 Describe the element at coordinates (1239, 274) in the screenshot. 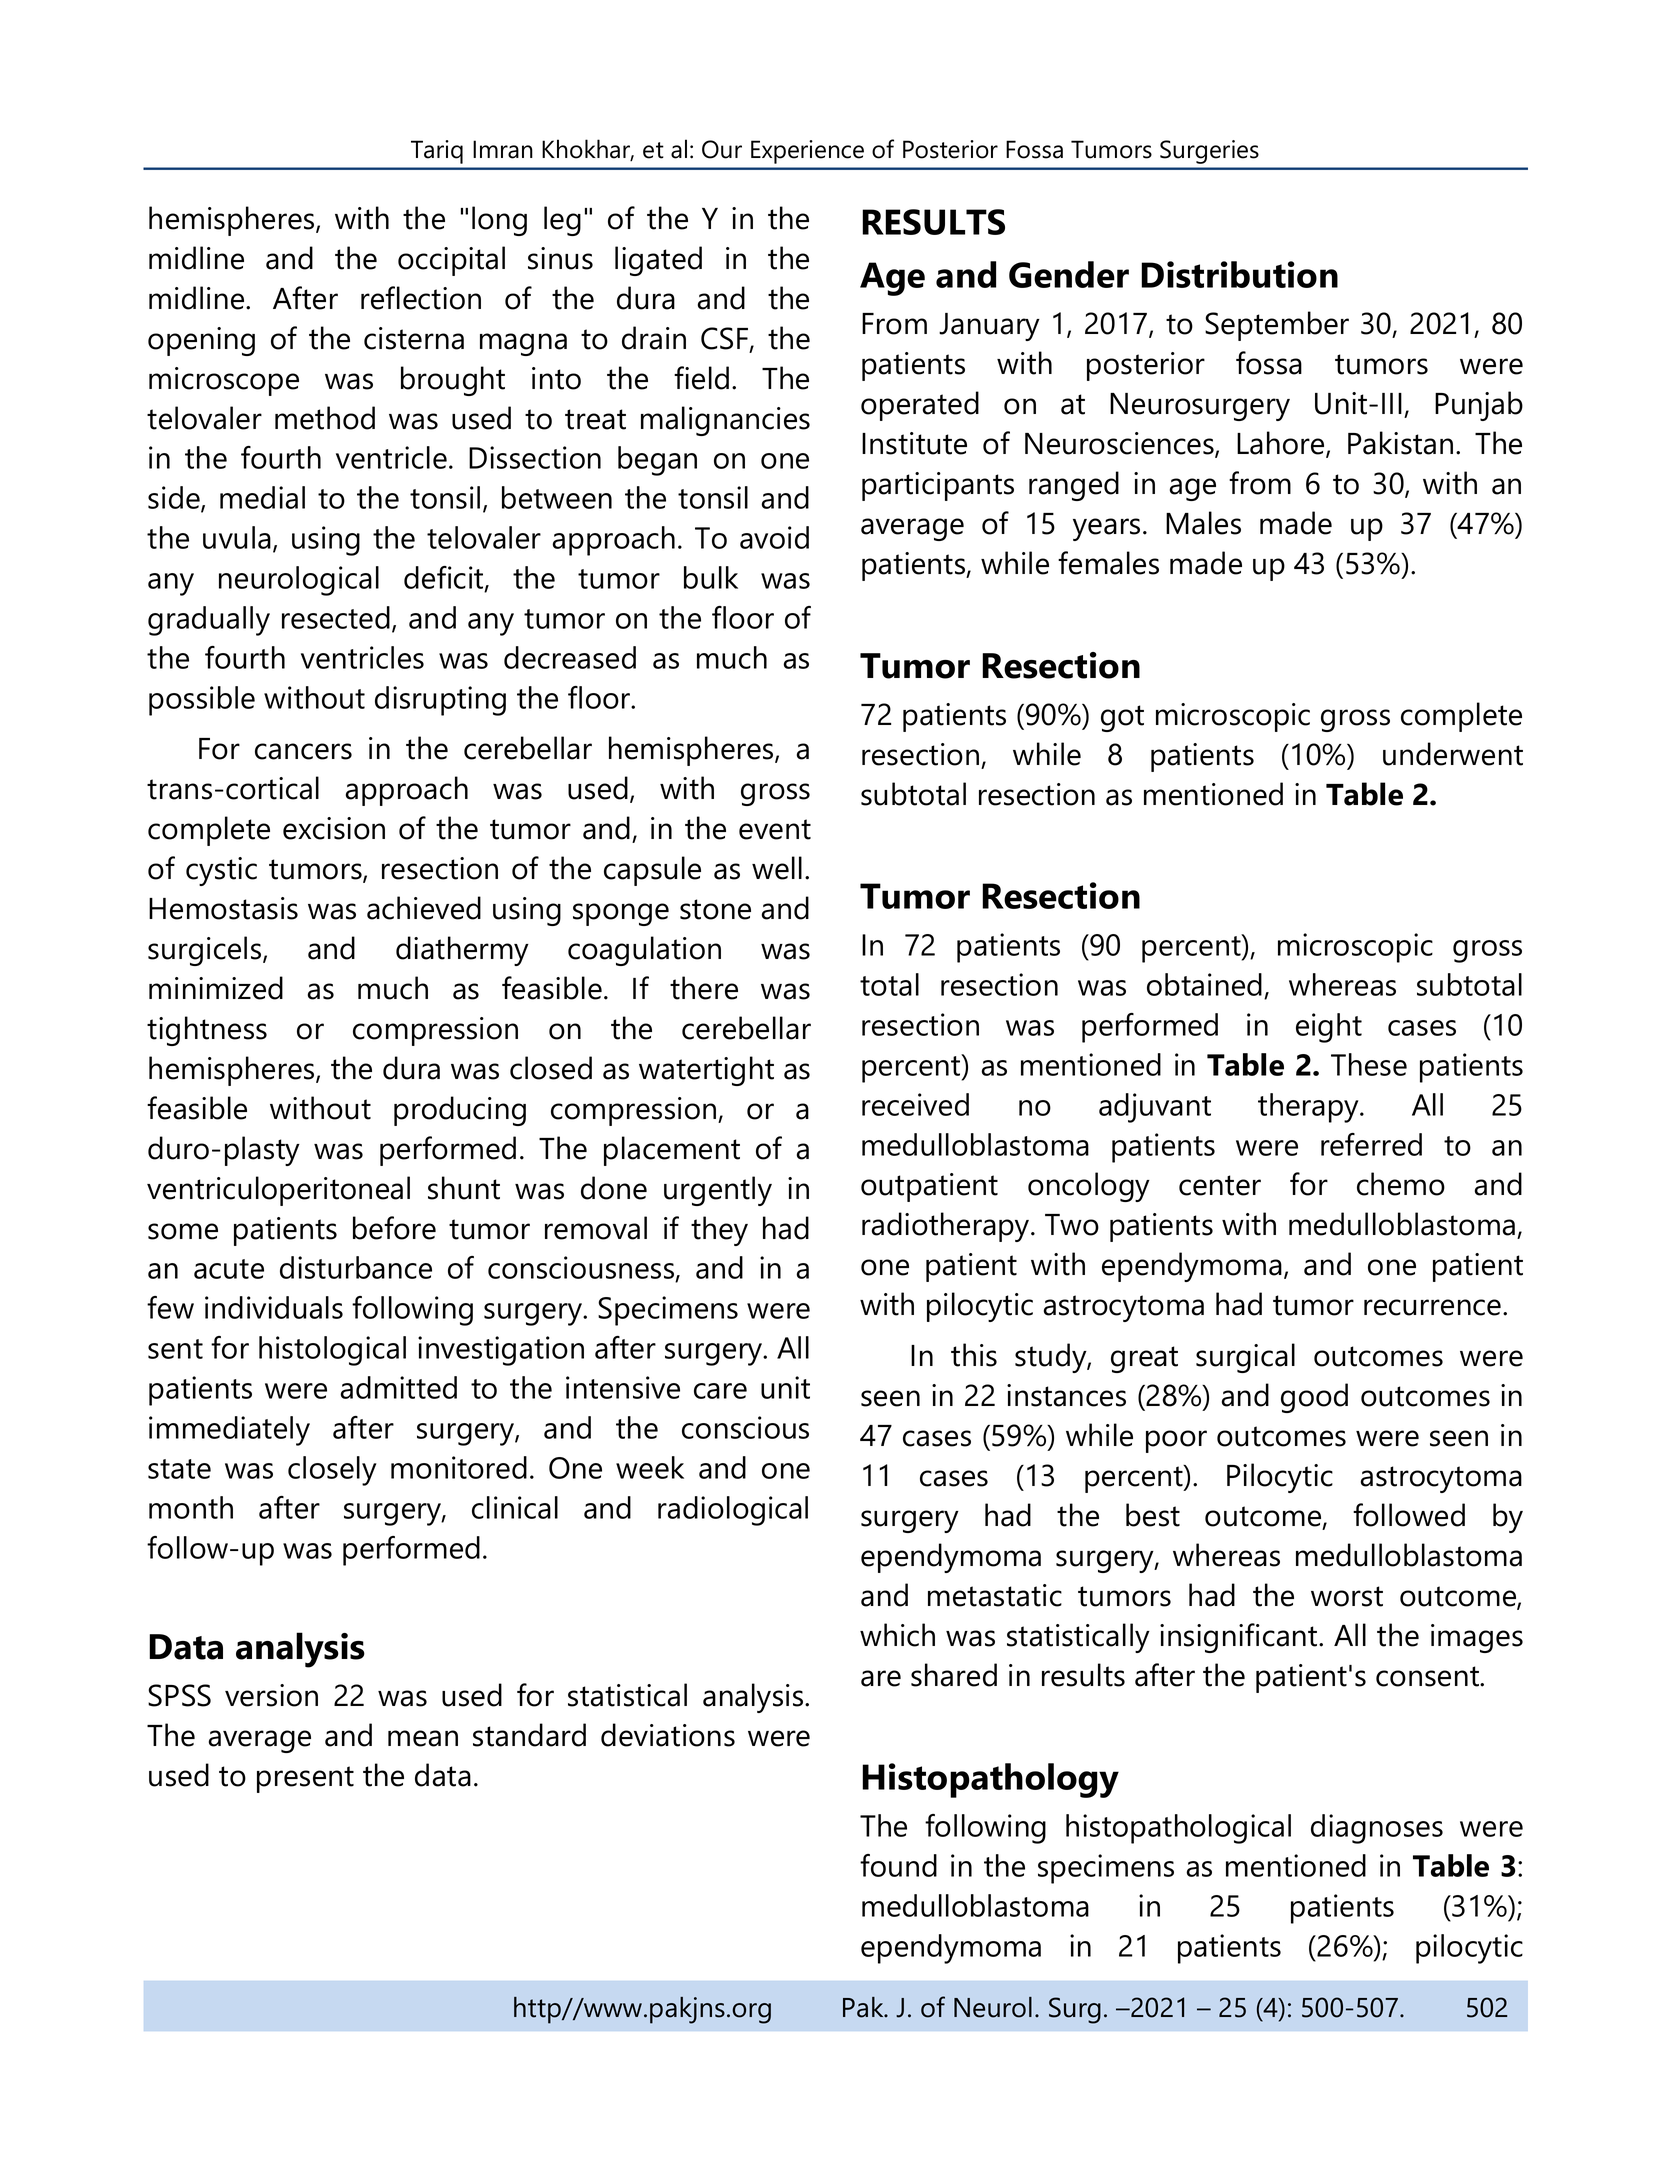

I see `Distribution` at that location.
